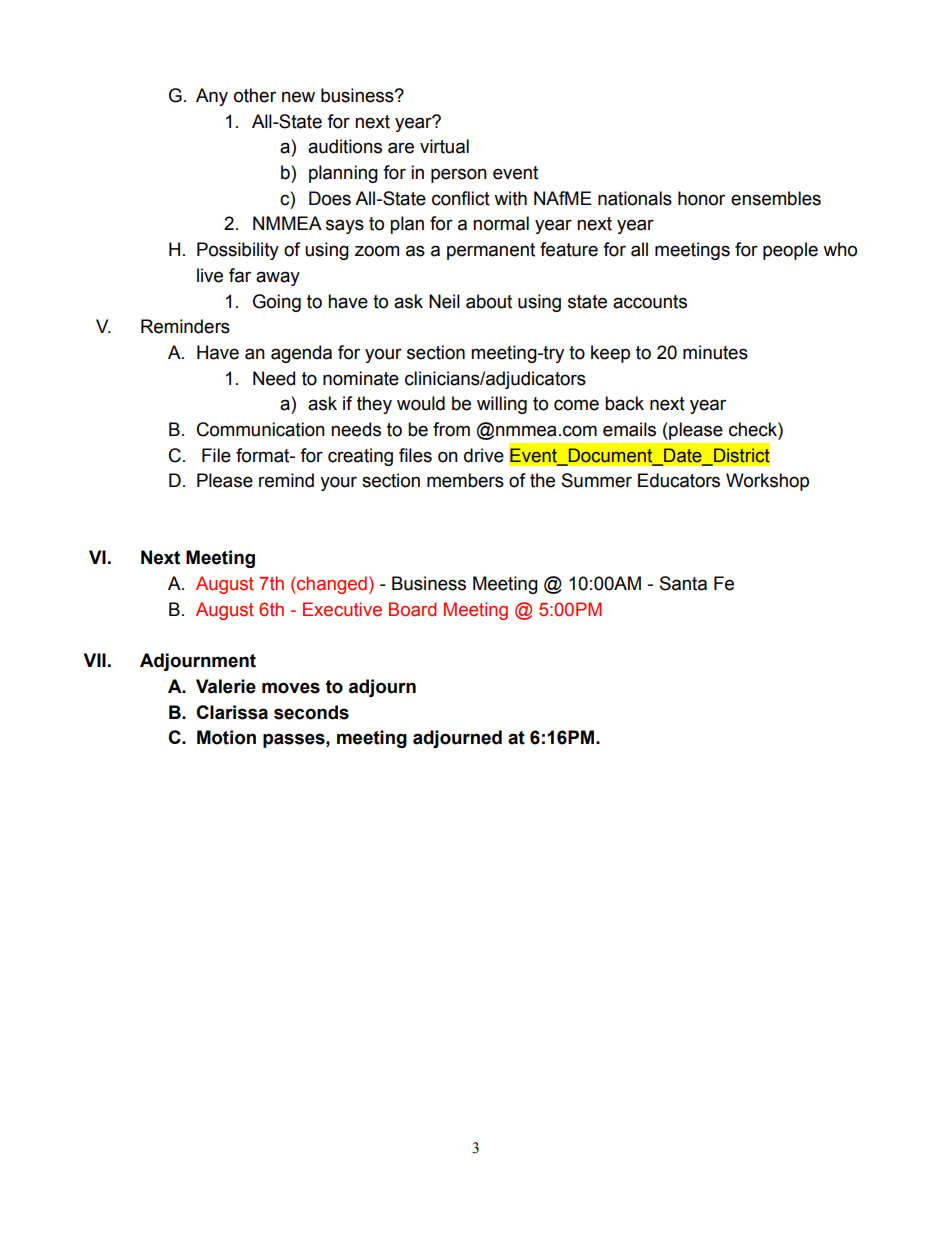 The image size is (952, 1233). Describe the element at coordinates (232, 712) in the screenshot. I see `Clarissa` at that location.
